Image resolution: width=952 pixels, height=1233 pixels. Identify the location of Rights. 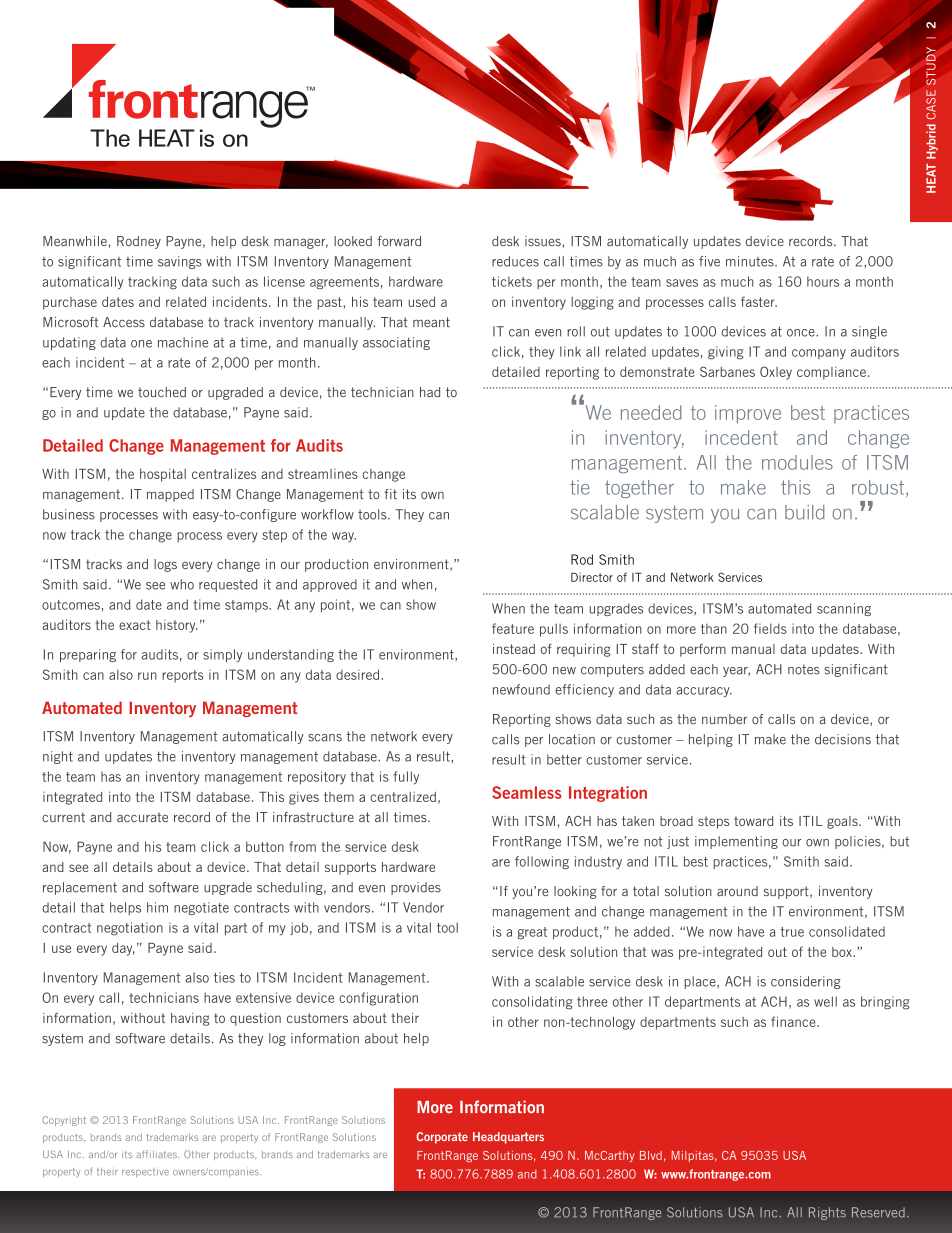
(827, 1213).
